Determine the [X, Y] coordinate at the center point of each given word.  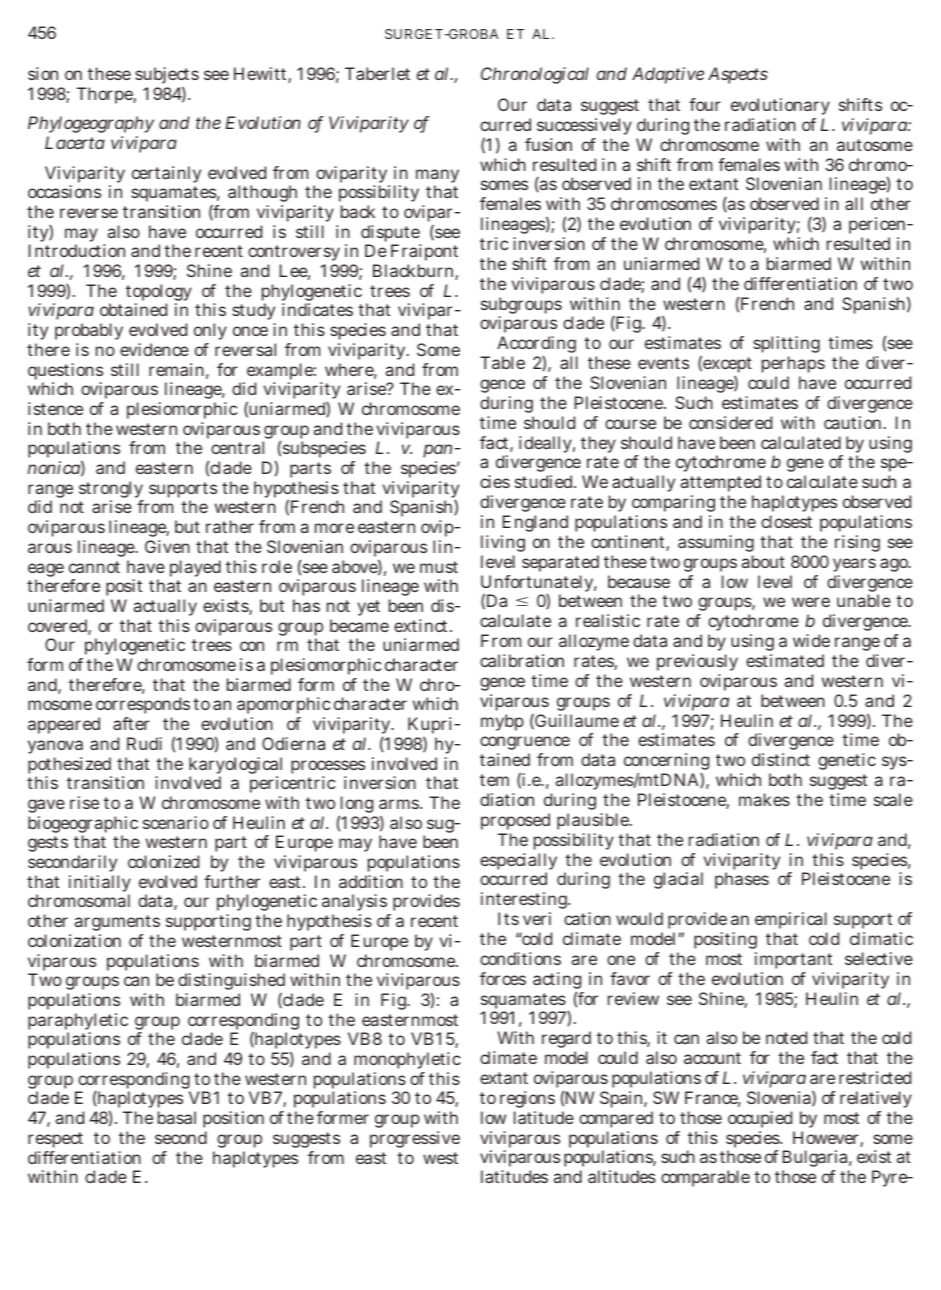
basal [177, 1117]
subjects [167, 75]
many [437, 177]
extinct [422, 625]
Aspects [738, 75]
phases [742, 880]
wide [811, 640]
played [195, 568]
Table [502, 362]
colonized [163, 861]
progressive [415, 1139]
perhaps [793, 364]
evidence [154, 349]
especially [518, 863]
